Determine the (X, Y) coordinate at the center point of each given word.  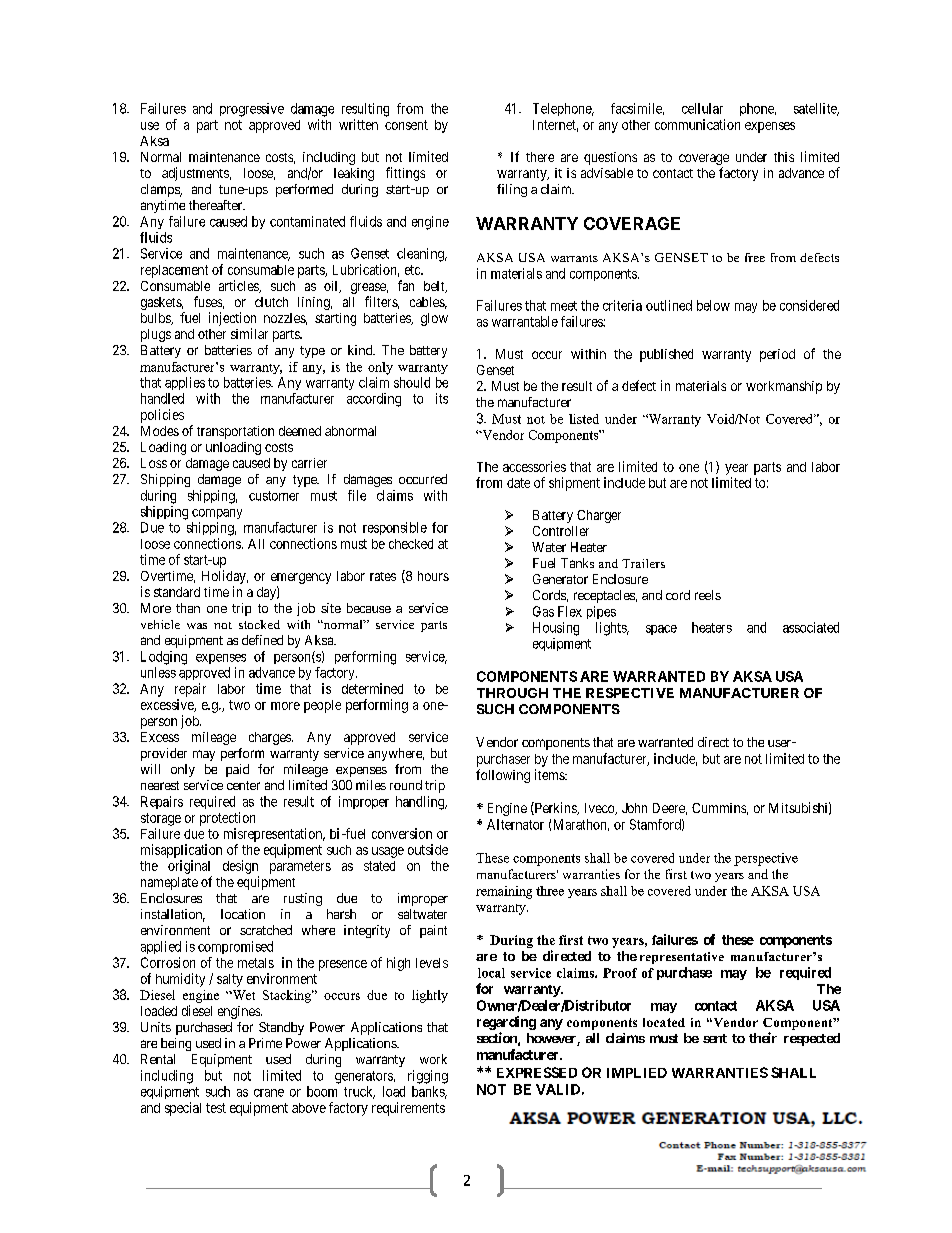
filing (512, 190)
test (216, 1108)
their (763, 1037)
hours (433, 576)
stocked (259, 624)
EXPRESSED (537, 1072)
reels (708, 595)
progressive (252, 110)
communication (697, 124)
